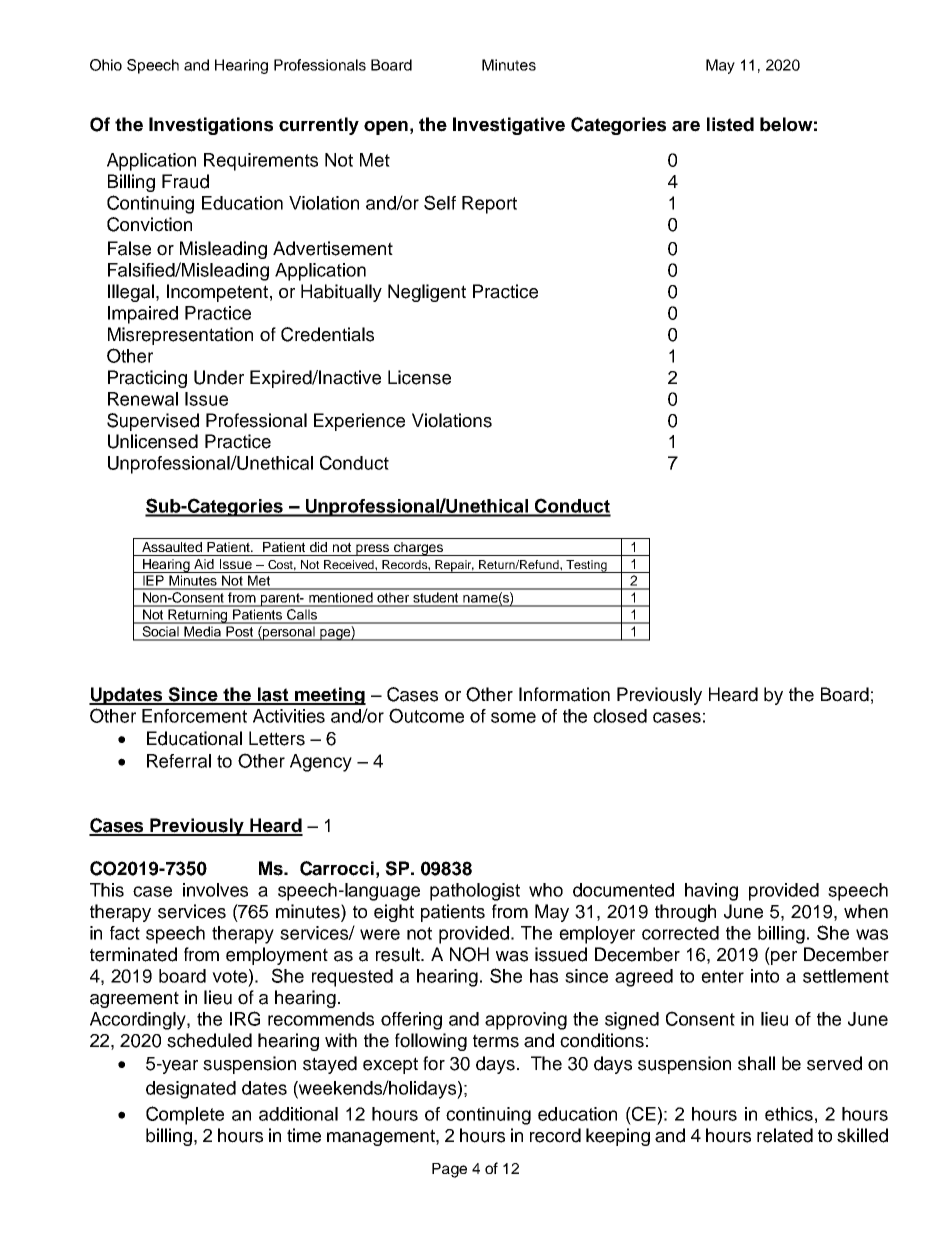 This screenshot has height=1233, width=952. What do you see at coordinates (513, 717) in the screenshot?
I see `some` at bounding box center [513, 717].
